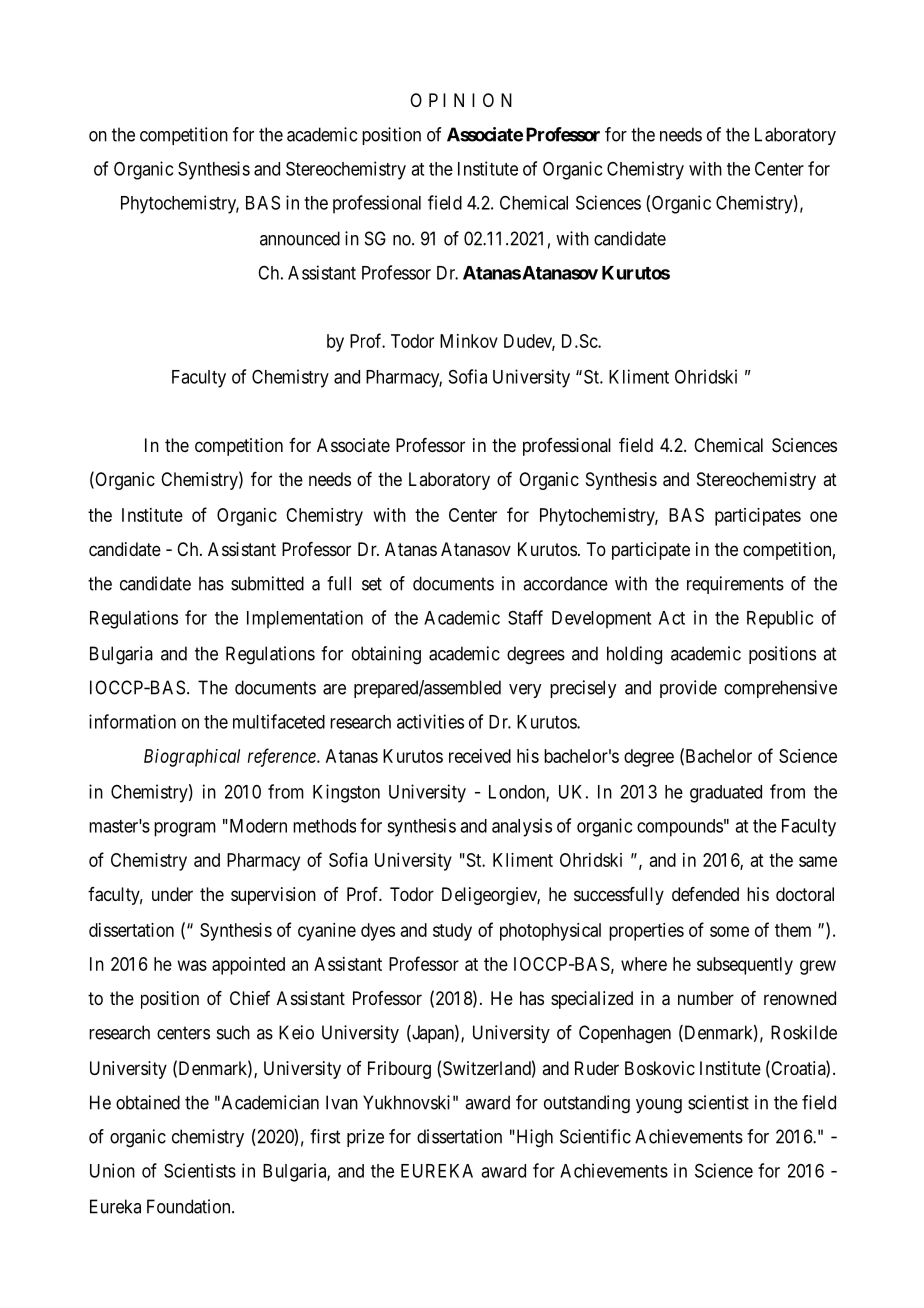 The image size is (924, 1308). Describe the element at coordinates (780, 689) in the page. I see `comprehensive` at that location.
